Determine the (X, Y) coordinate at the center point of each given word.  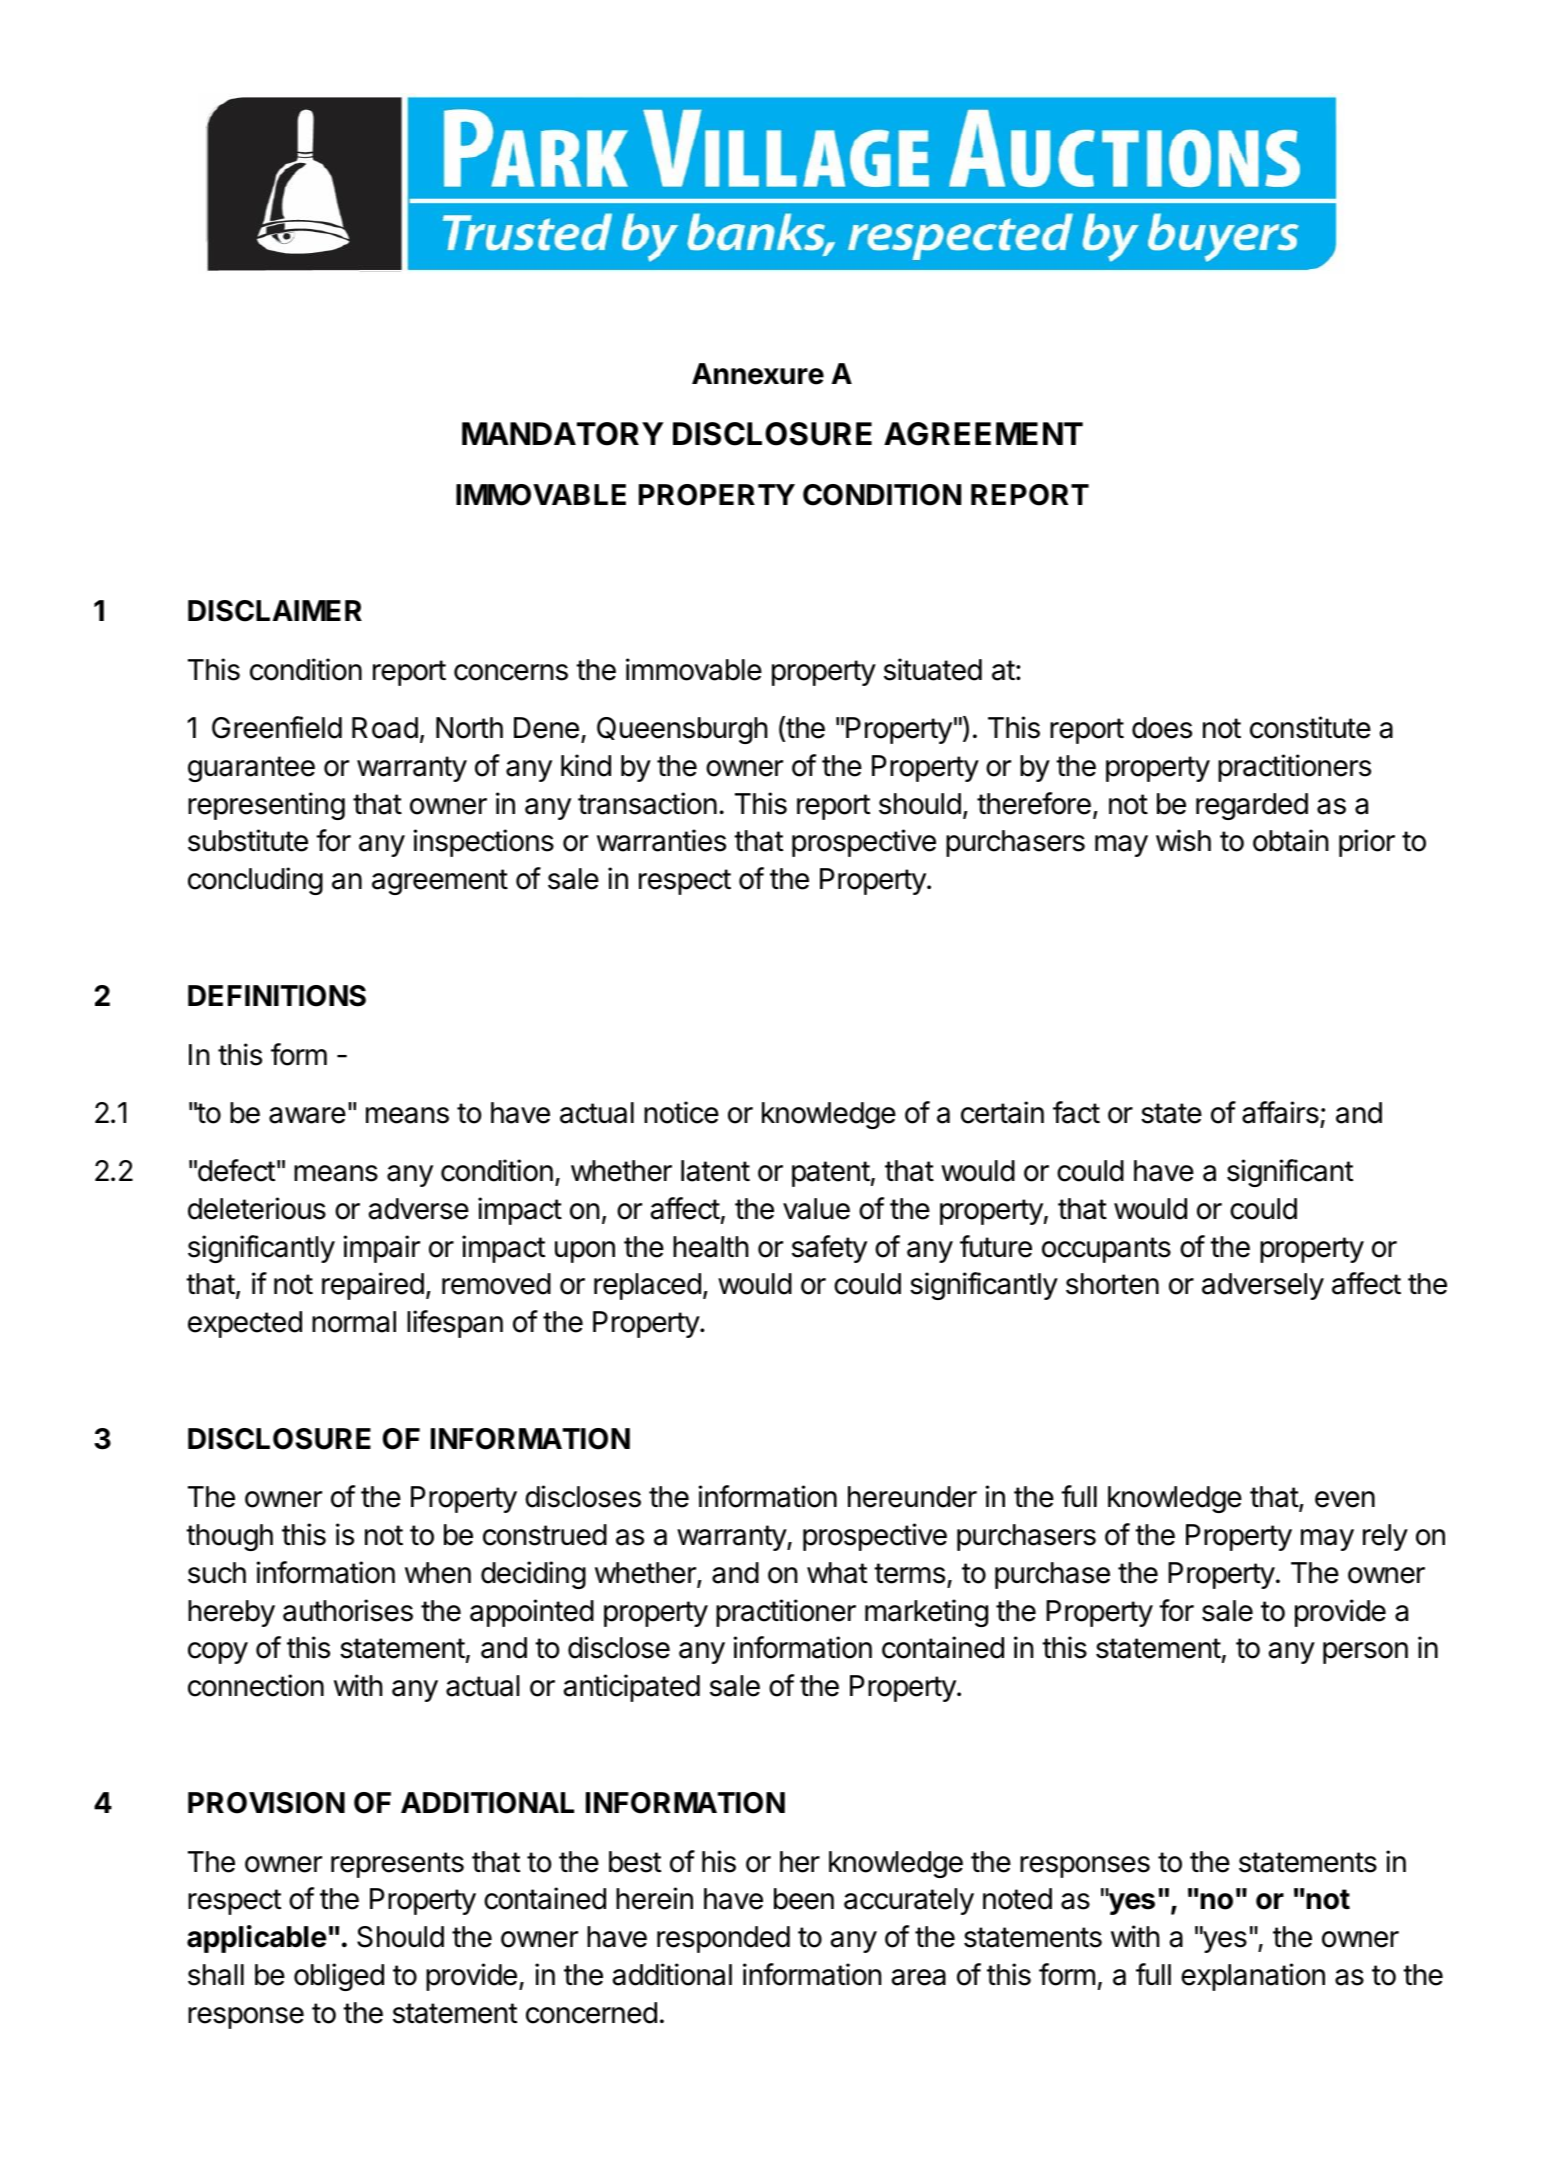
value (816, 1209)
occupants (1106, 1250)
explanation (1253, 1977)
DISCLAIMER (275, 611)
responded (723, 1939)
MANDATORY (563, 434)
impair (382, 1249)
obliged (339, 1977)
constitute (1310, 727)
